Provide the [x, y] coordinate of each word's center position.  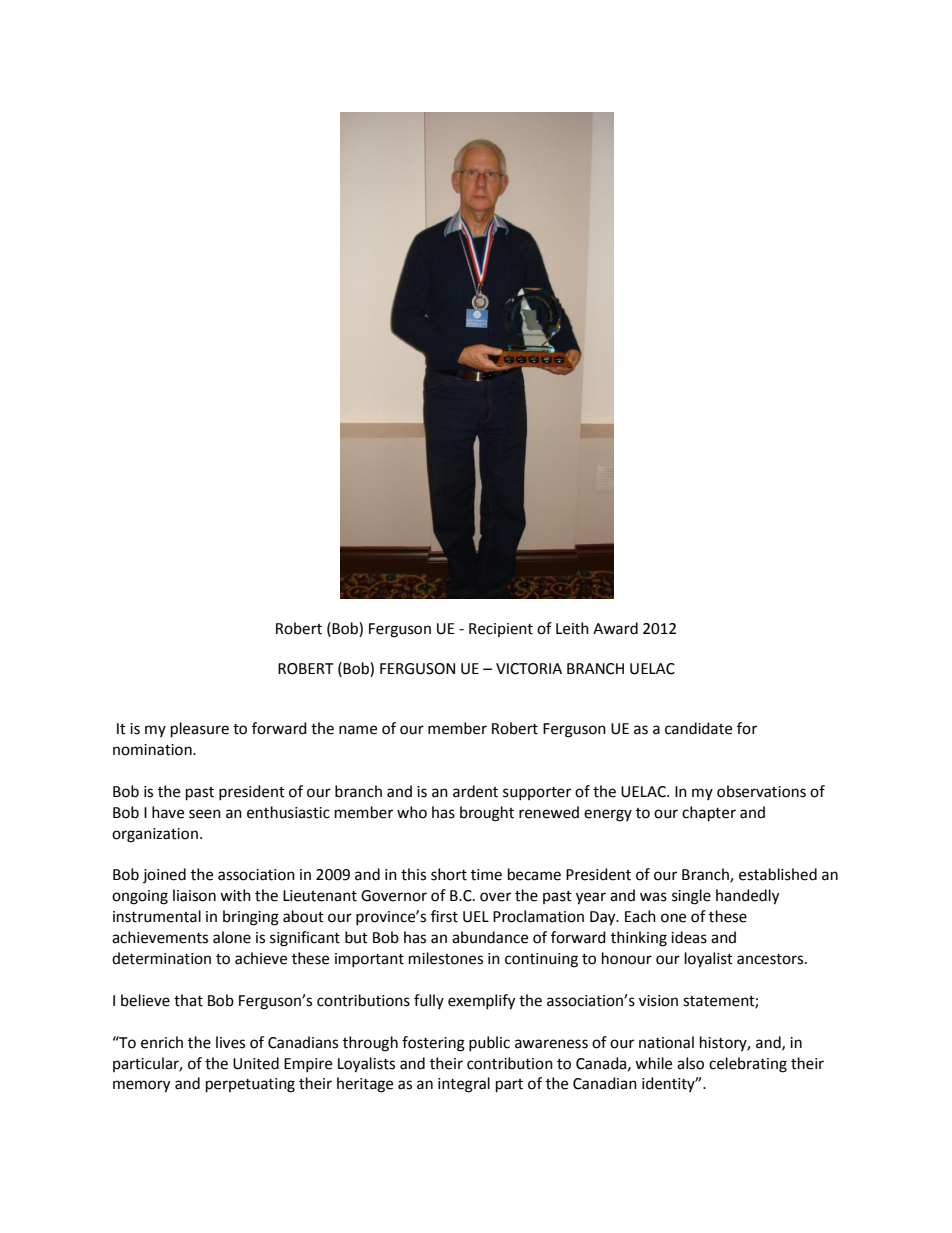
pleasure [200, 730]
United [256, 1063]
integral [464, 1085]
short [449, 874]
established [778, 874]
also [690, 1063]
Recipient [501, 630]
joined [164, 875]
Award [615, 628]
